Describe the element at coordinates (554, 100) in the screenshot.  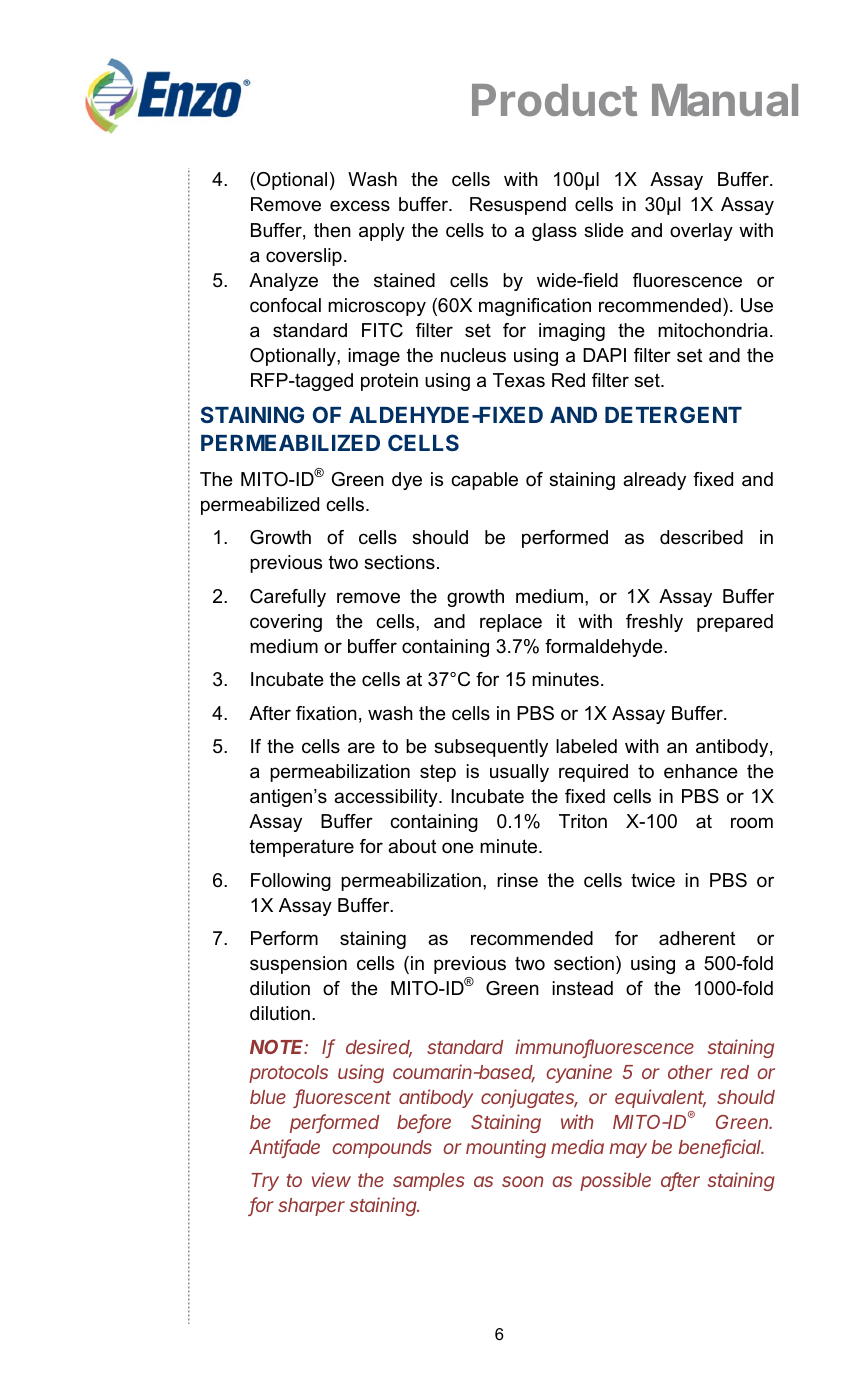
I see `Product` at that location.
